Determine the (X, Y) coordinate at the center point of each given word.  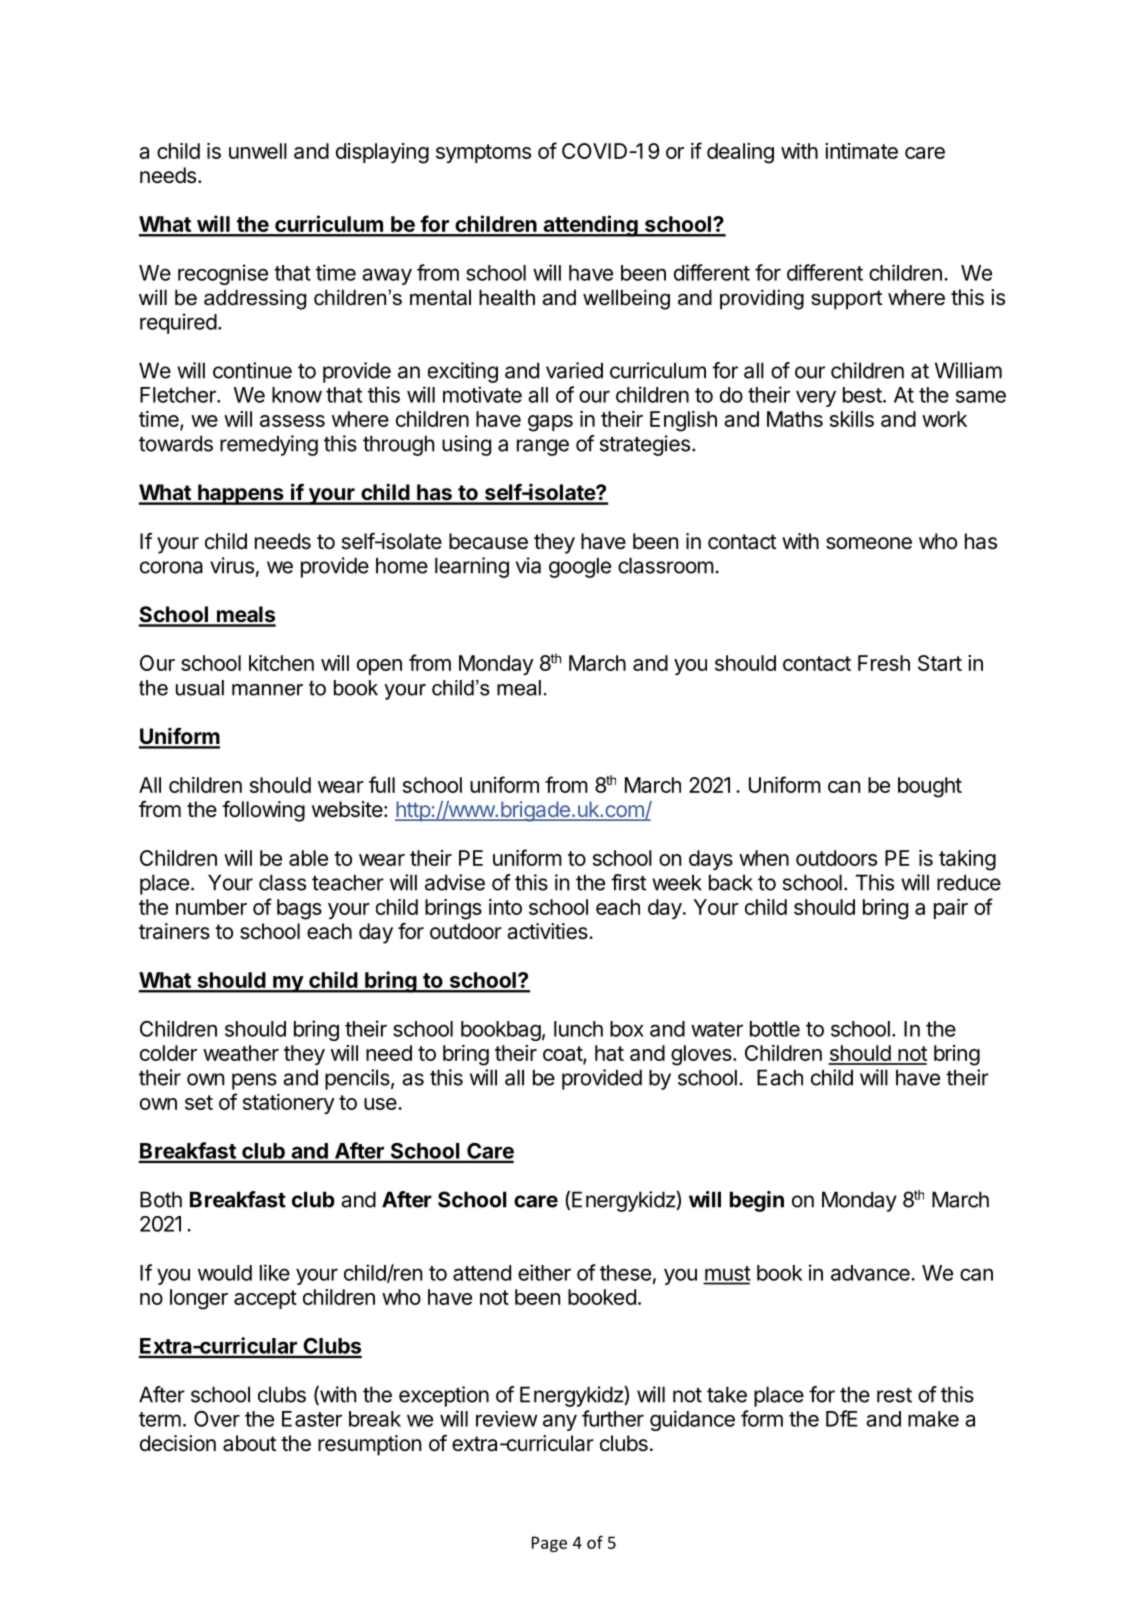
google (580, 567)
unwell (258, 151)
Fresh (884, 663)
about (249, 1443)
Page (549, 1544)
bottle (775, 1029)
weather (241, 1053)
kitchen (281, 663)
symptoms (483, 153)
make (933, 1419)
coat (563, 1055)
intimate (861, 151)
